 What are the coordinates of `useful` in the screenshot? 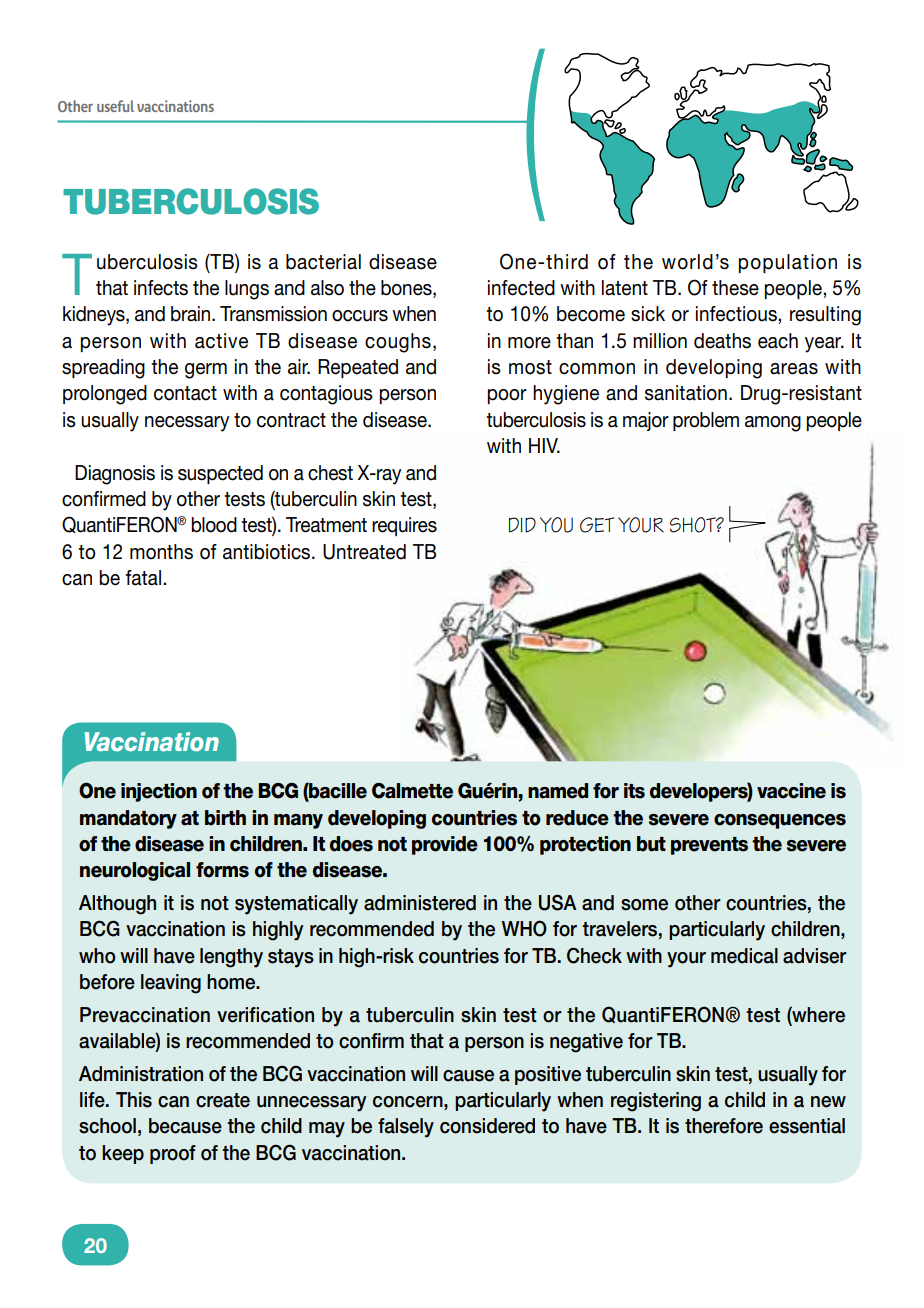 It's located at (115, 106).
